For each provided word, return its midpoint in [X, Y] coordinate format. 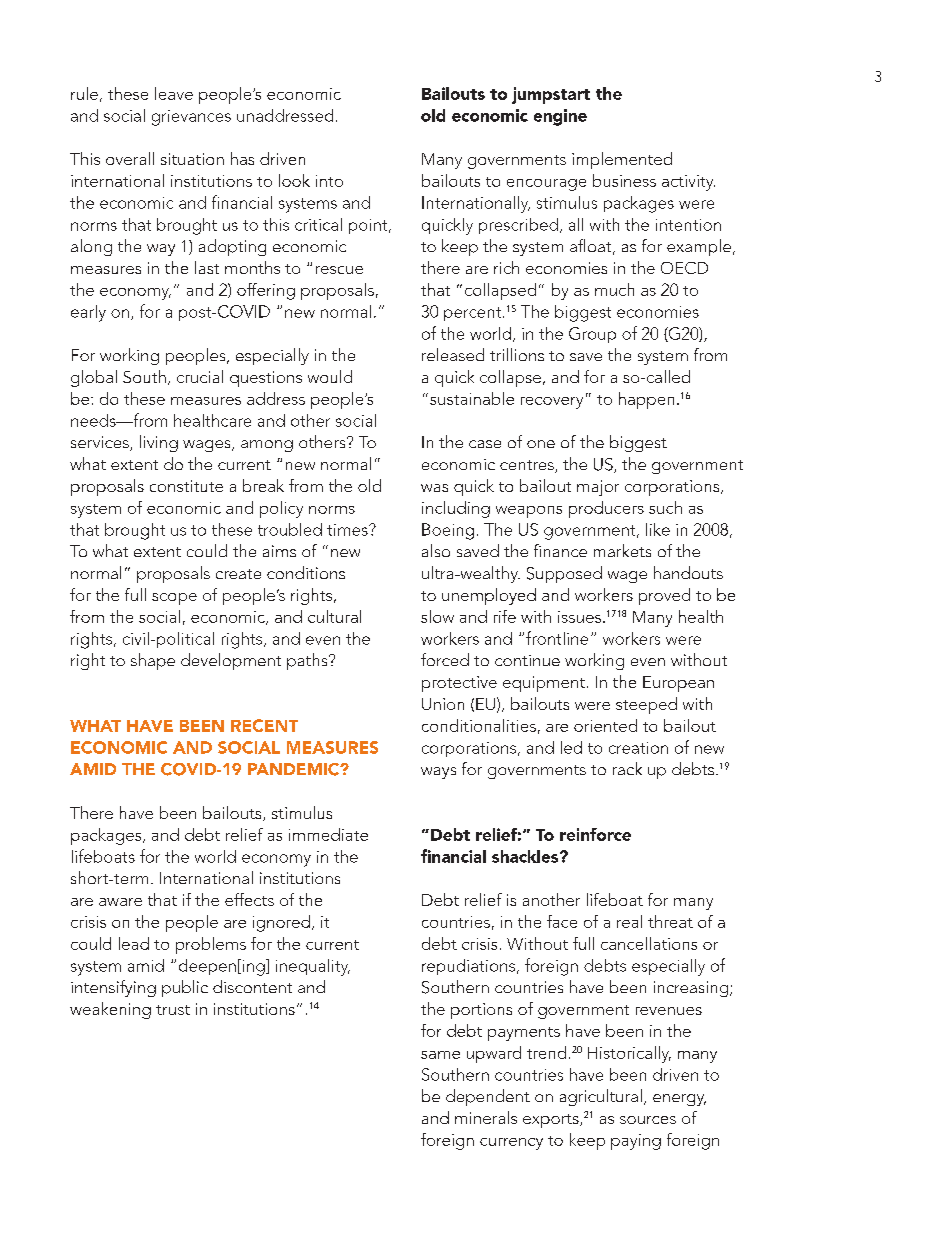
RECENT [264, 725]
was [434, 488]
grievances [191, 118]
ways [438, 773]
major [598, 488]
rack [627, 768]
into [329, 181]
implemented [622, 160]
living [159, 443]
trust [173, 1010]
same [440, 1055]
